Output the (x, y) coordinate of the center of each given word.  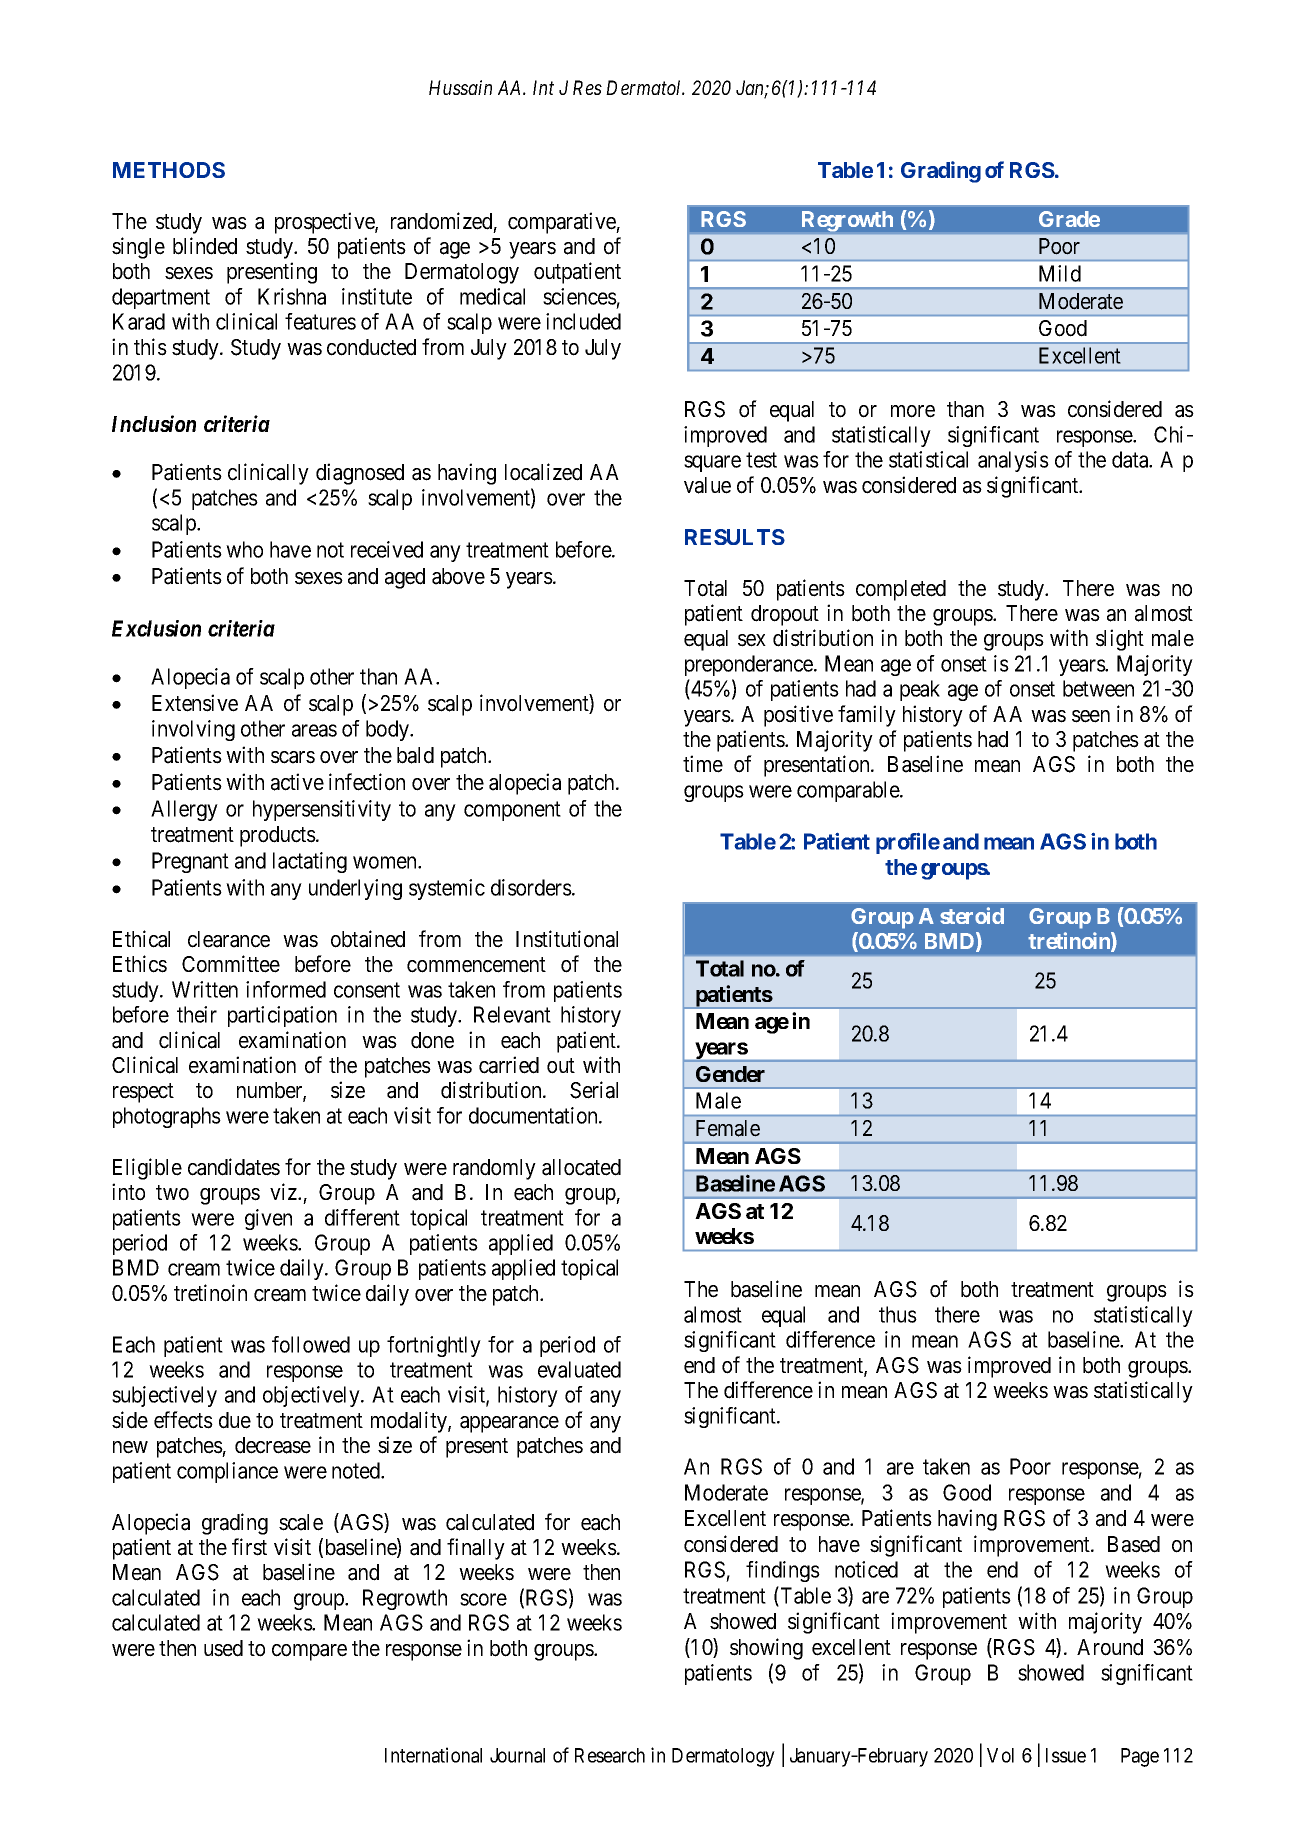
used (223, 1648)
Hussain (460, 87)
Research (610, 1755)
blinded (205, 246)
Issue (1066, 1755)
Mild (1060, 273)
